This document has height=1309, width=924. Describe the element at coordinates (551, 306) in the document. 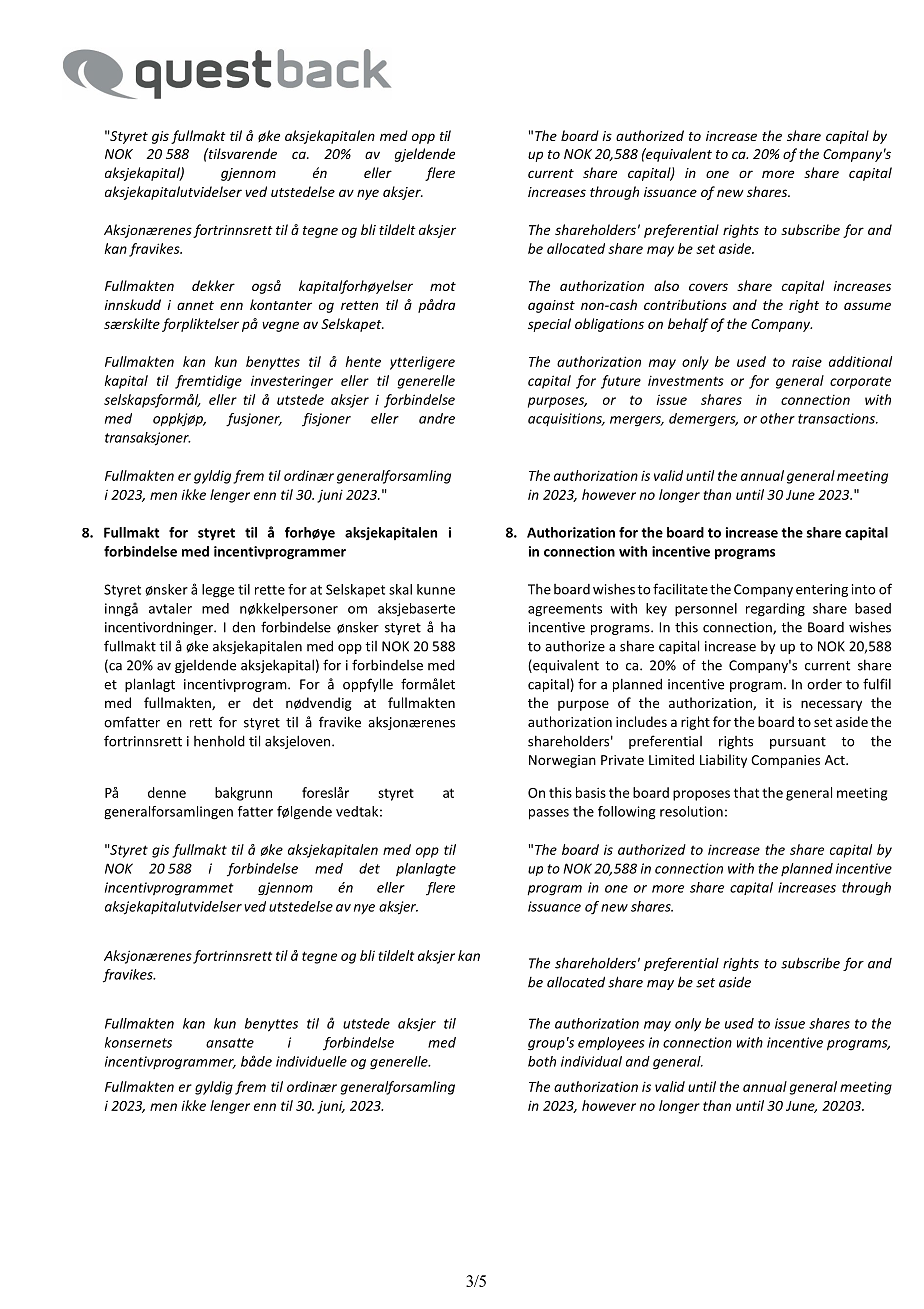

I see `against` at that location.
